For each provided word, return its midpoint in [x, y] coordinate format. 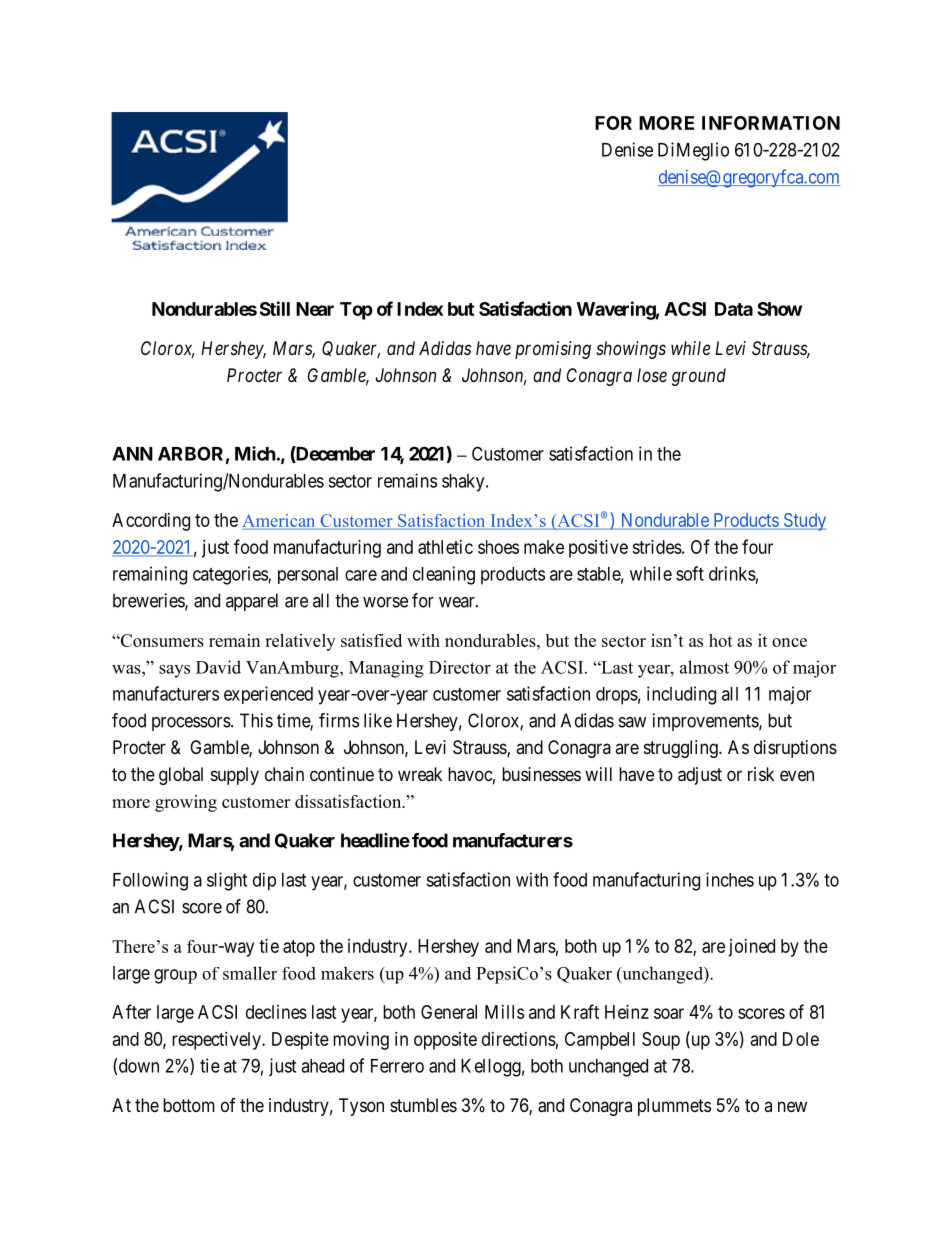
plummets [674, 1107]
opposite [445, 1041]
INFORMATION [771, 123]
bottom [189, 1105]
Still [275, 308]
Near [315, 309]
